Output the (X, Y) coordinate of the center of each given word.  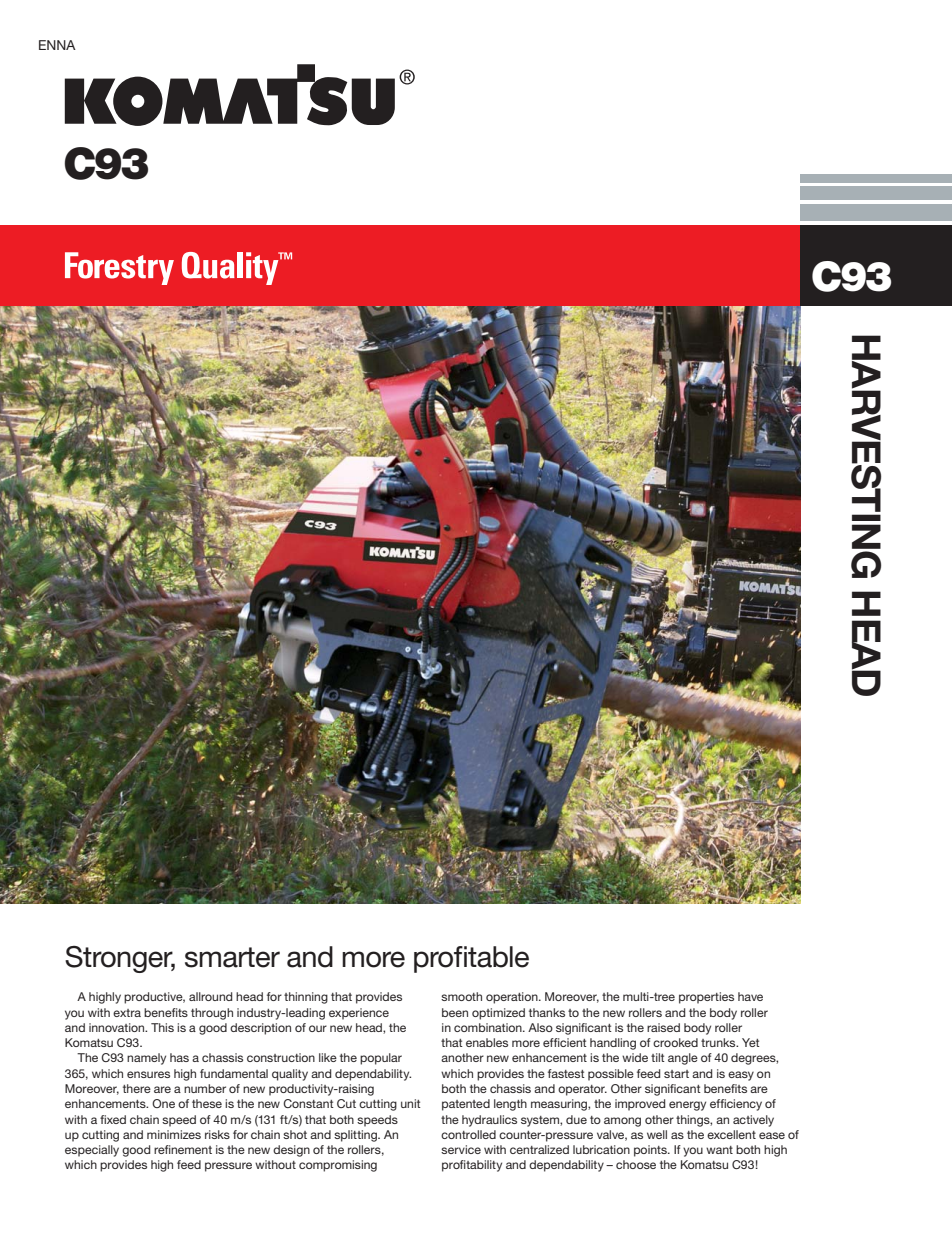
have (750, 996)
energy (687, 1106)
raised (663, 1027)
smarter (232, 957)
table (498, 957)
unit (411, 1103)
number (205, 1088)
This (162, 1027)
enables (487, 1042)
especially (92, 1151)
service (461, 1149)
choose (636, 1164)
